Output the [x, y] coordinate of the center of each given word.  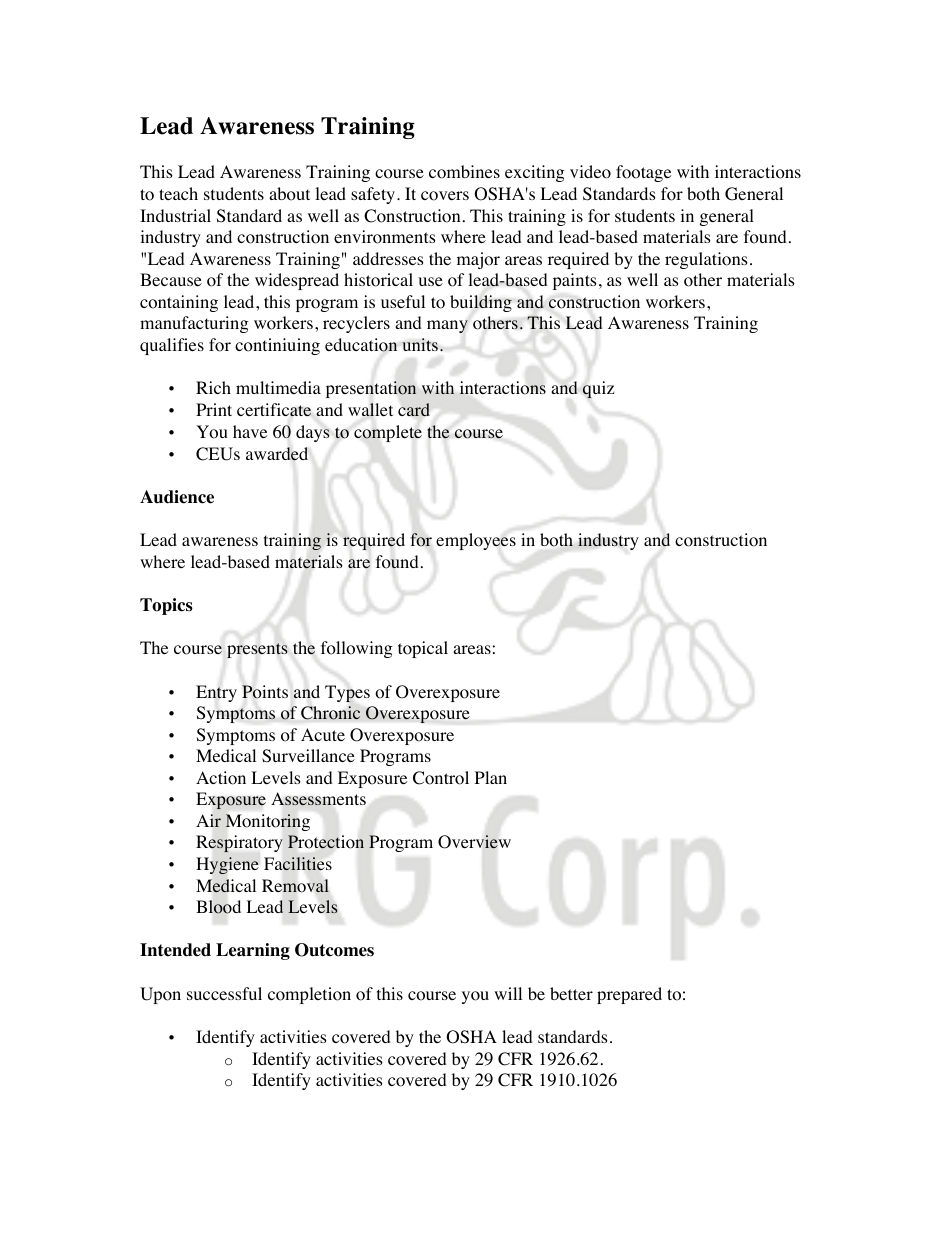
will [508, 993]
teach [178, 193]
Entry [216, 693]
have [250, 431]
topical [423, 649]
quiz [598, 390]
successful [224, 993]
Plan [491, 777]
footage [643, 173]
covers [445, 196]
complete [388, 433]
